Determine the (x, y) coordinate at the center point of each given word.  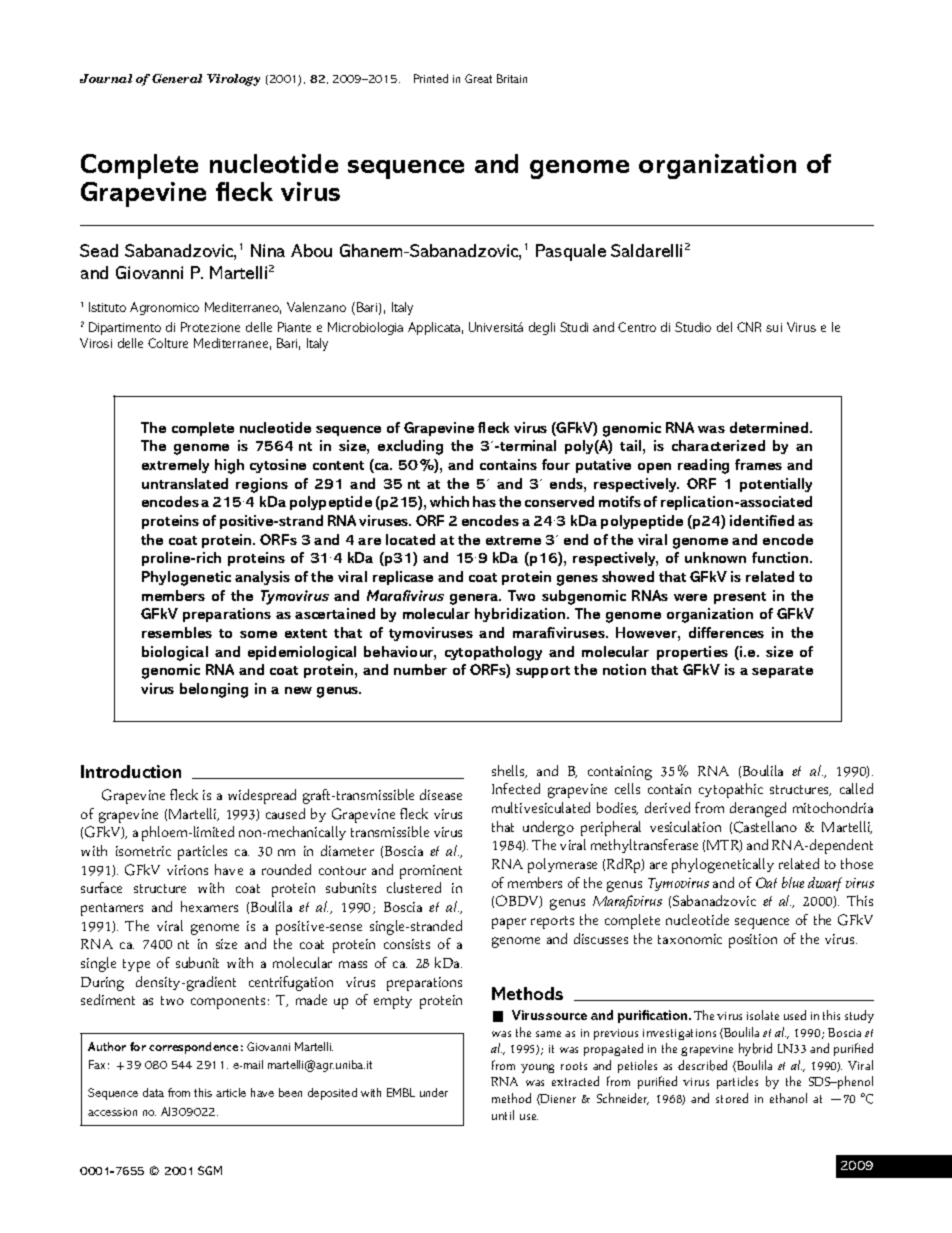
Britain (512, 78)
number (420, 669)
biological (175, 653)
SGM (210, 1170)
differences (726, 632)
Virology (233, 80)
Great (478, 78)
